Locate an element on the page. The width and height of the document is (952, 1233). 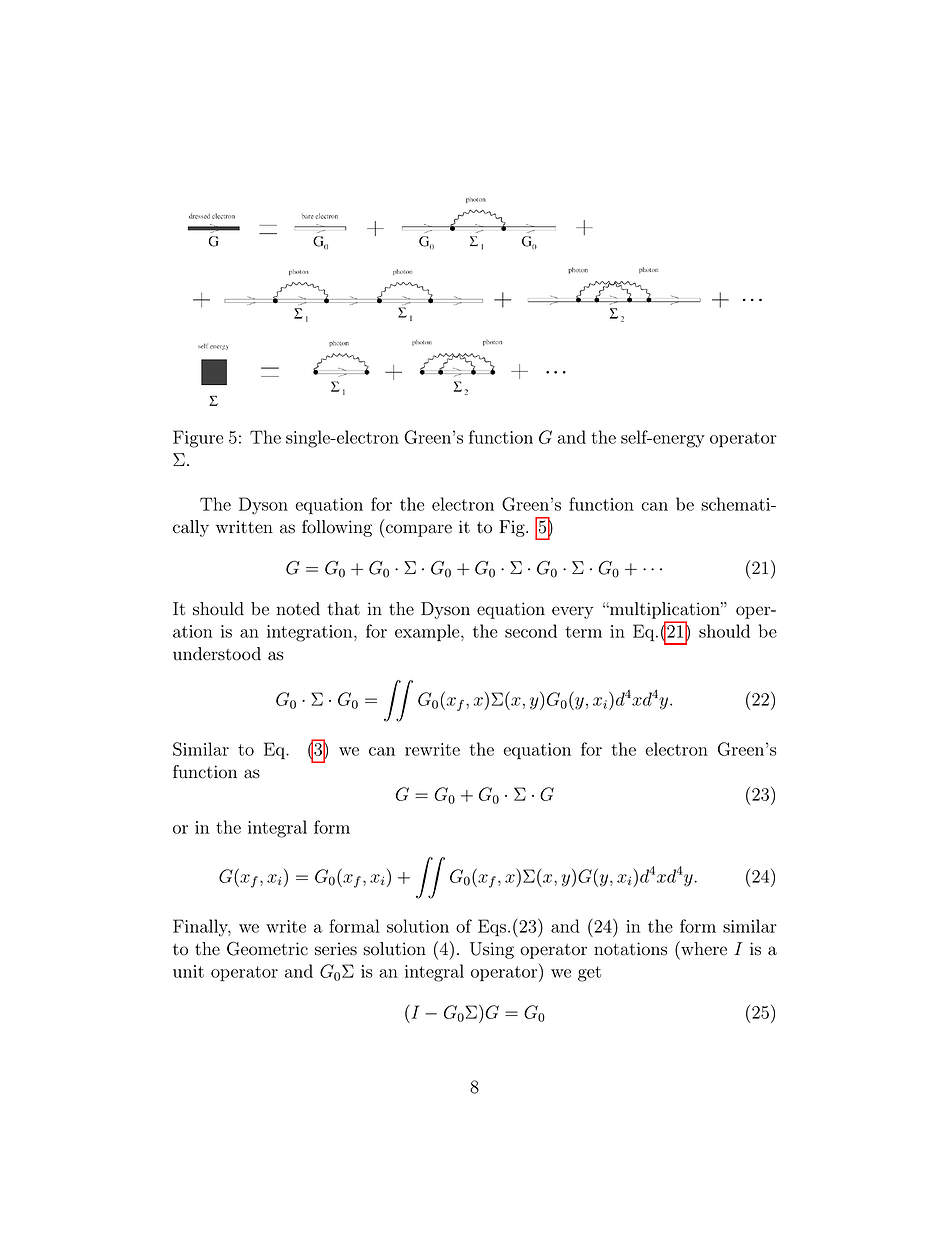
every is located at coordinates (572, 612).
